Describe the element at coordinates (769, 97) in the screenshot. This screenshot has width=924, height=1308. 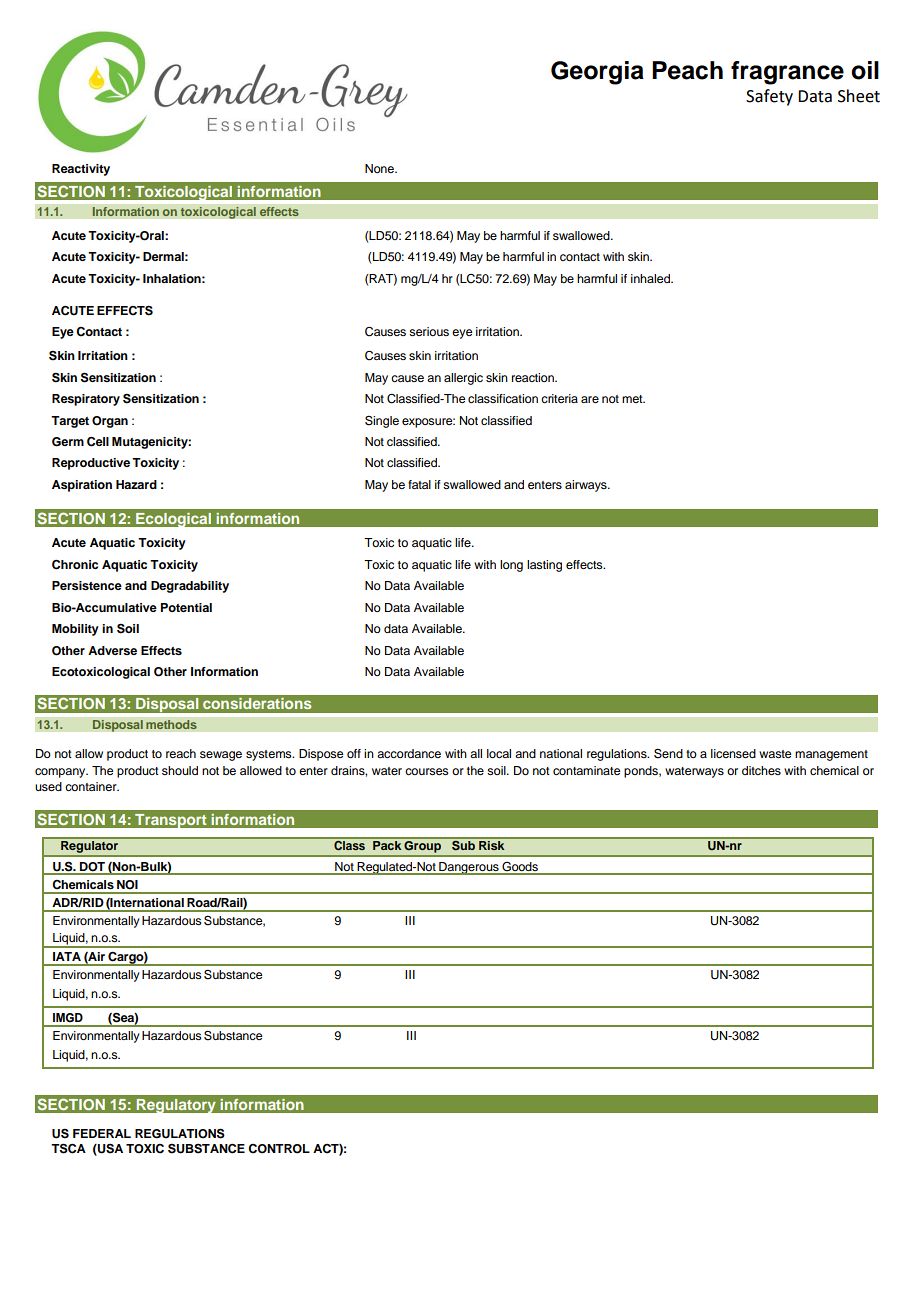
I see `Safety` at that location.
